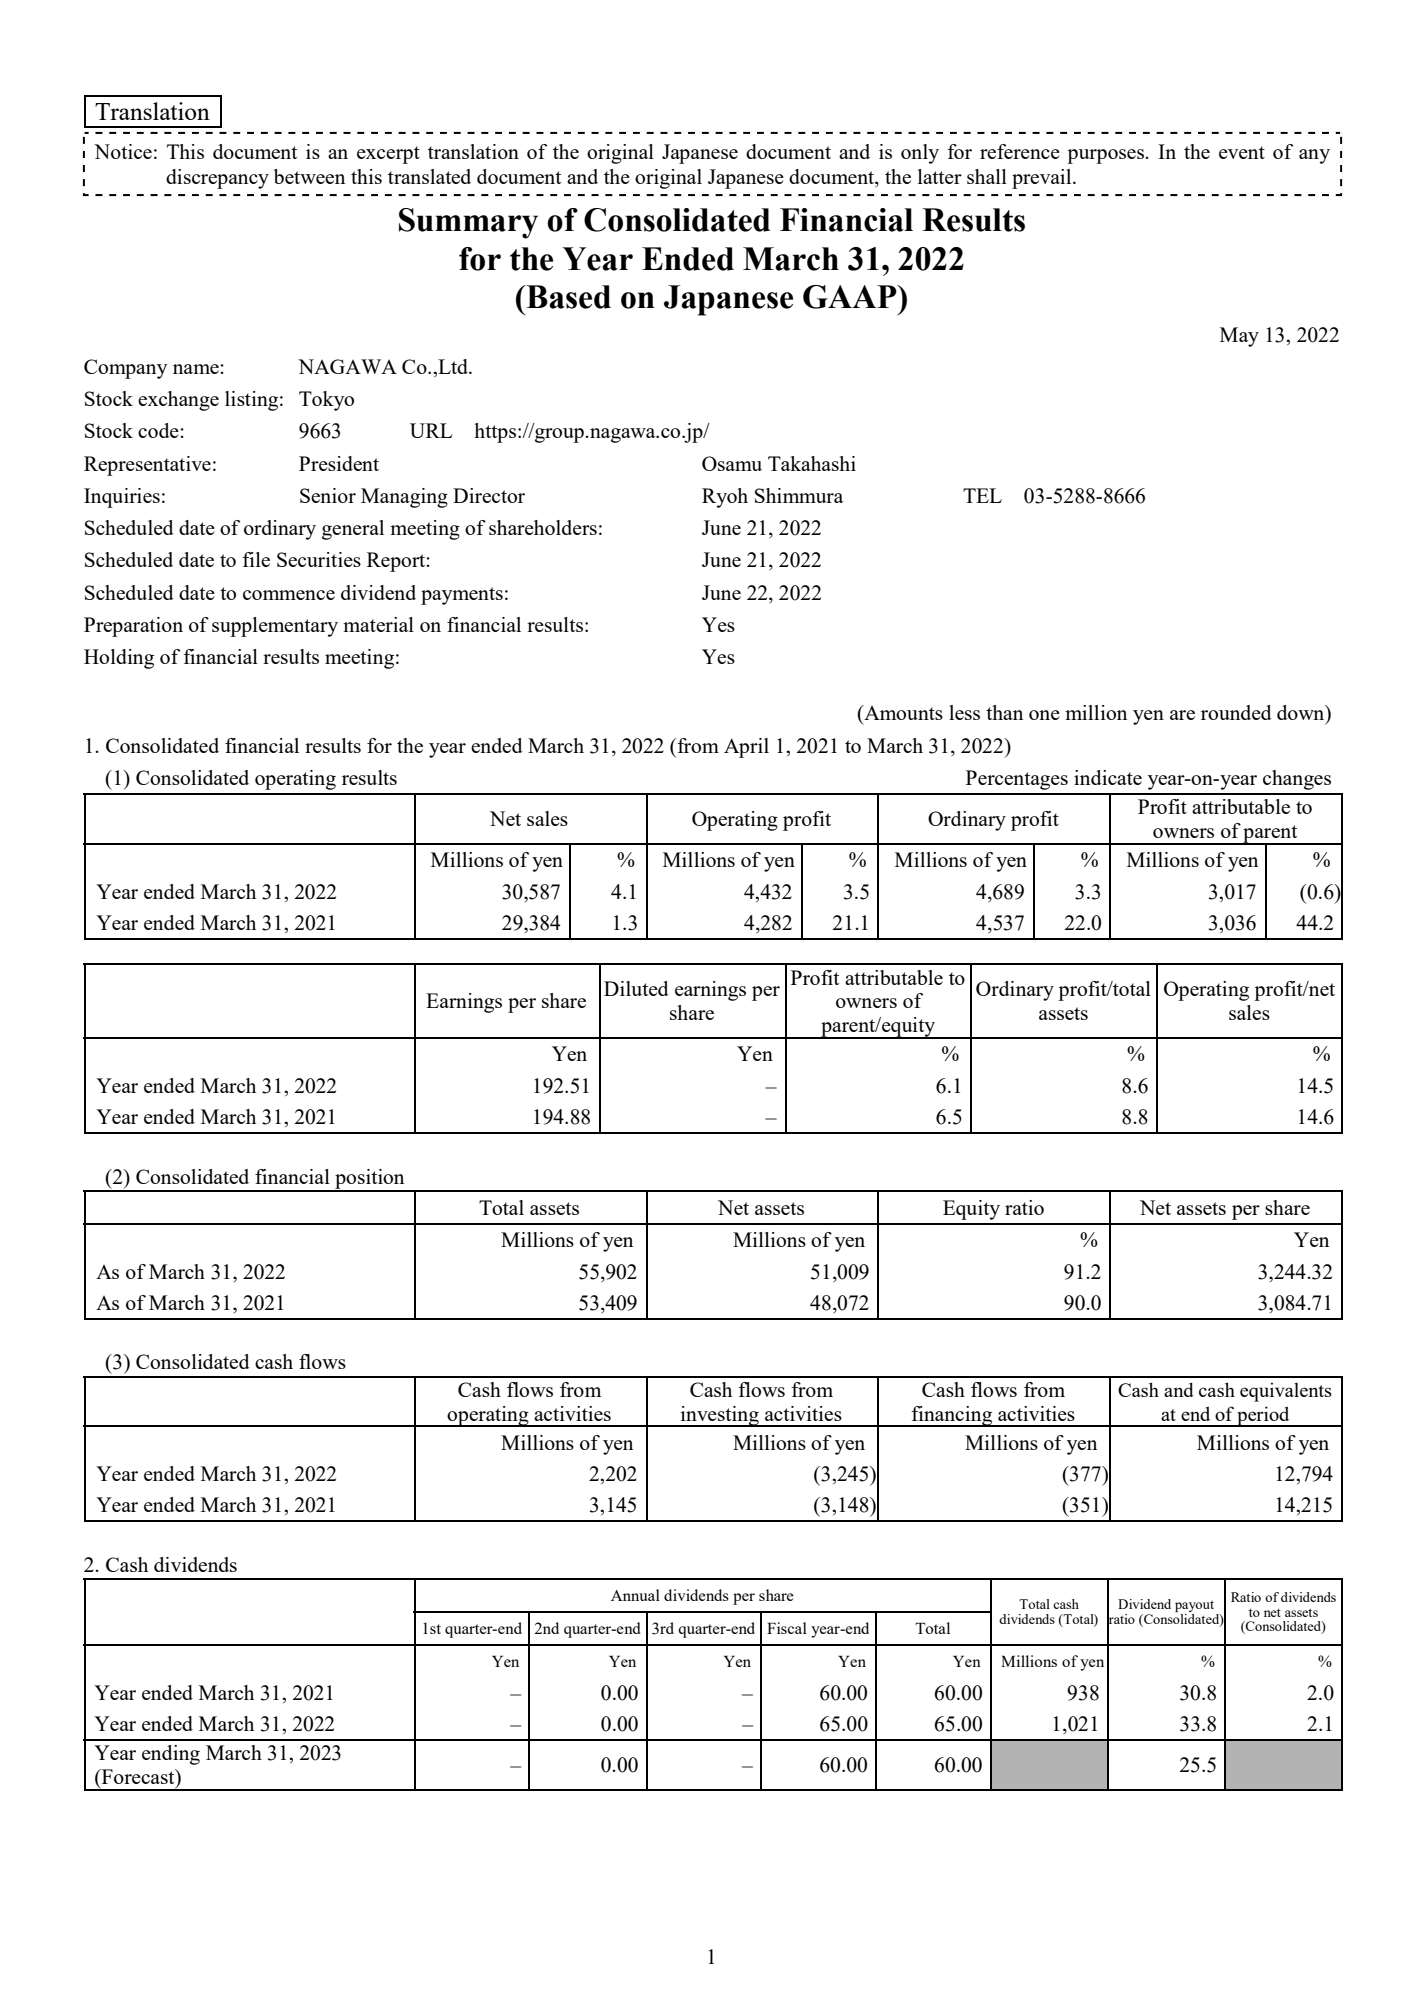 The width and height of the screenshot is (1423, 2013). Describe the element at coordinates (719, 1416) in the screenshot. I see `investing` at that location.
